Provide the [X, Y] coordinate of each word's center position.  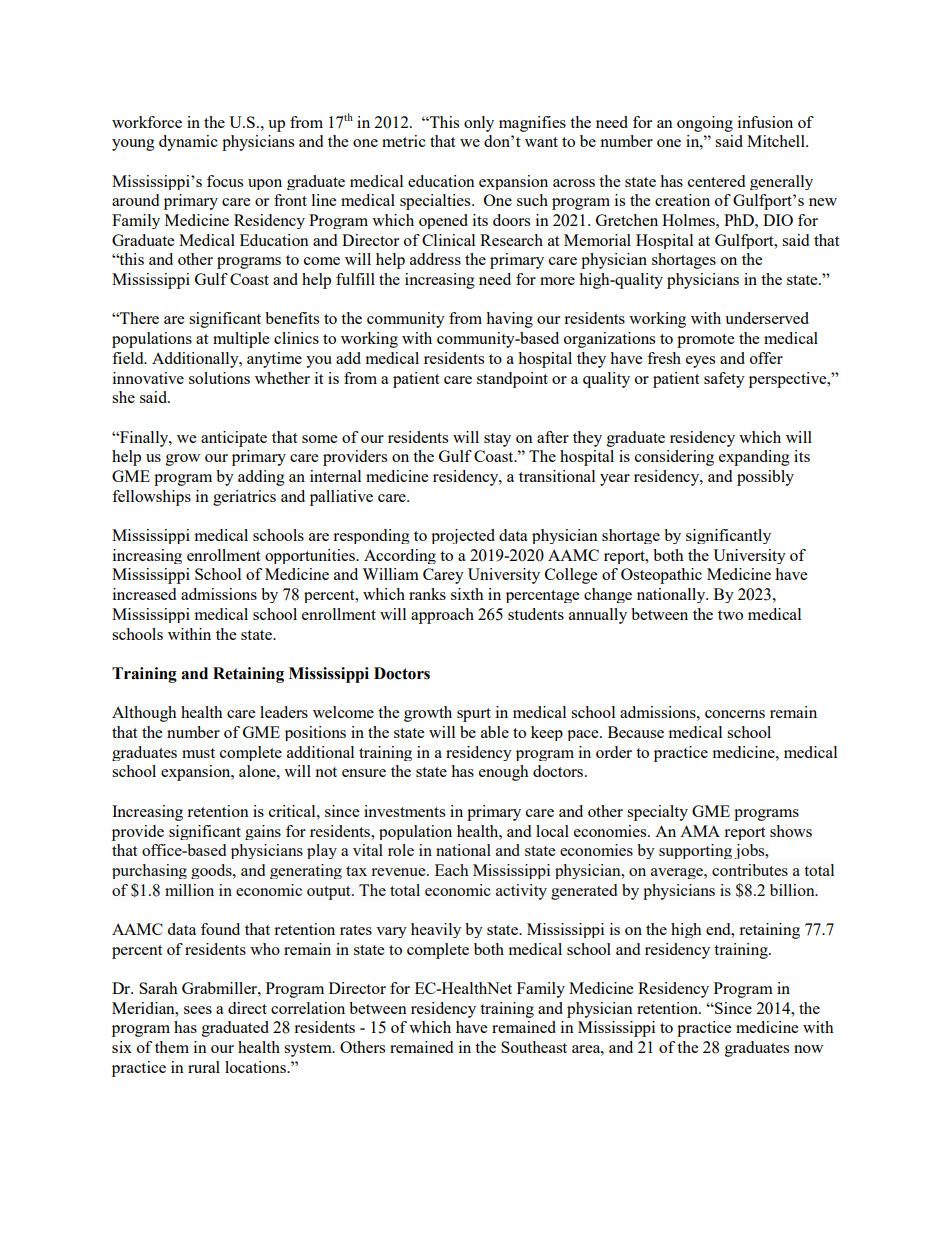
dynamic [188, 143]
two [730, 615]
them [172, 1047]
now [808, 1049]
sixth [467, 594]
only [479, 124]
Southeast [534, 1047]
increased [144, 594]
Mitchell [777, 141]
